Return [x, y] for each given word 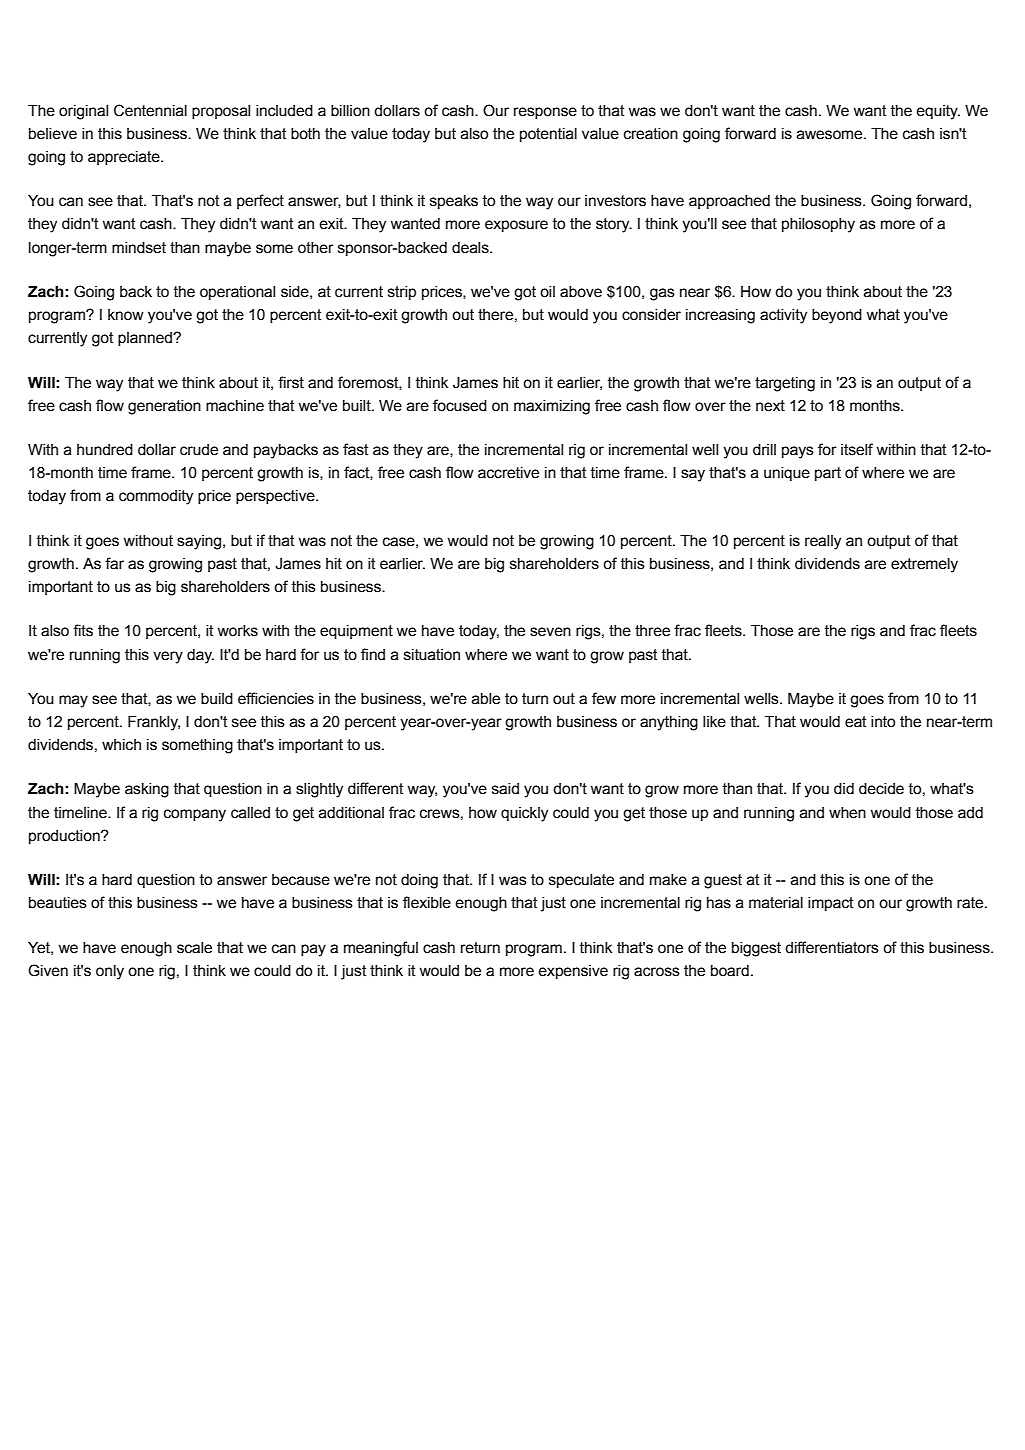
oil [547, 292]
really [823, 542]
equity [938, 112]
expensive [573, 972]
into [883, 722]
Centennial [150, 110]
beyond [837, 316]
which [121, 745]
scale [194, 948]
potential [548, 135]
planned [146, 339]
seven [550, 632]
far [114, 563]
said [505, 789]
